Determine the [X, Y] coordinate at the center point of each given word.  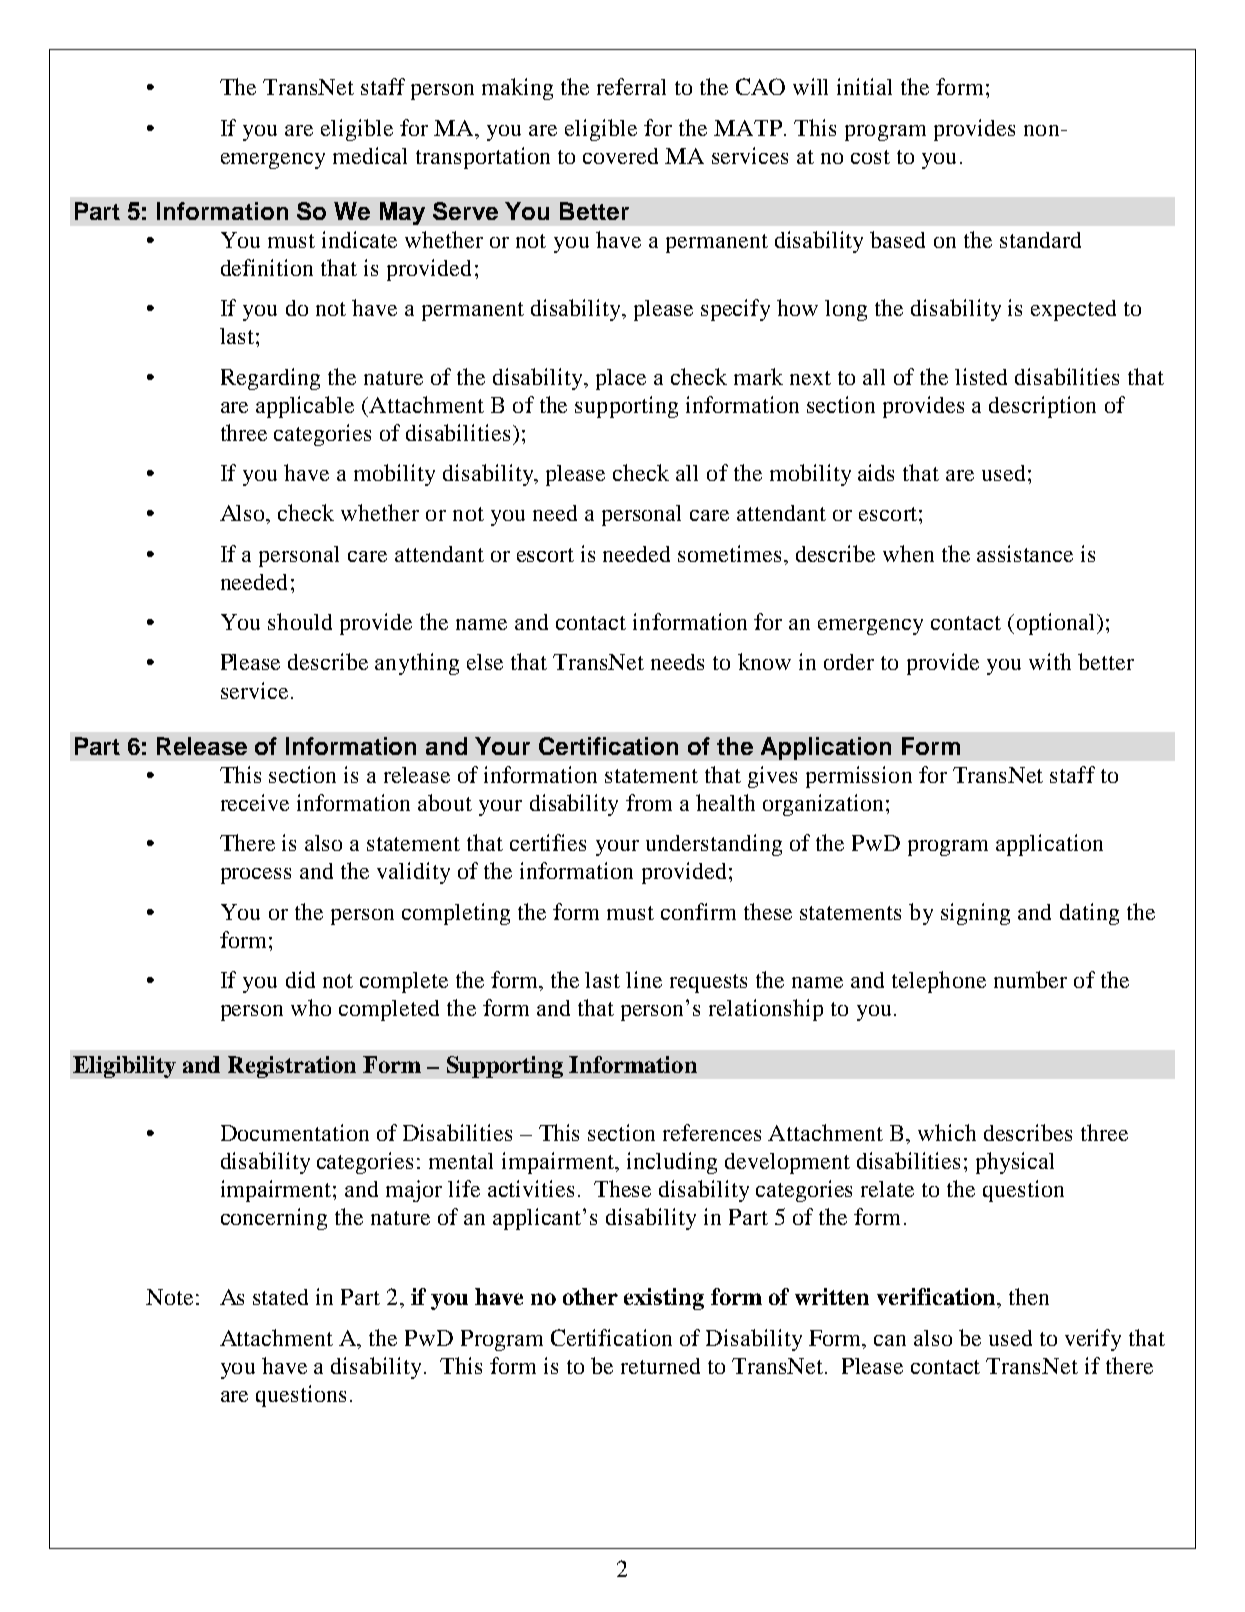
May [402, 213]
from [649, 802]
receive [255, 802]
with [1050, 661]
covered [620, 156]
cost [870, 157]
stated [280, 1297]
